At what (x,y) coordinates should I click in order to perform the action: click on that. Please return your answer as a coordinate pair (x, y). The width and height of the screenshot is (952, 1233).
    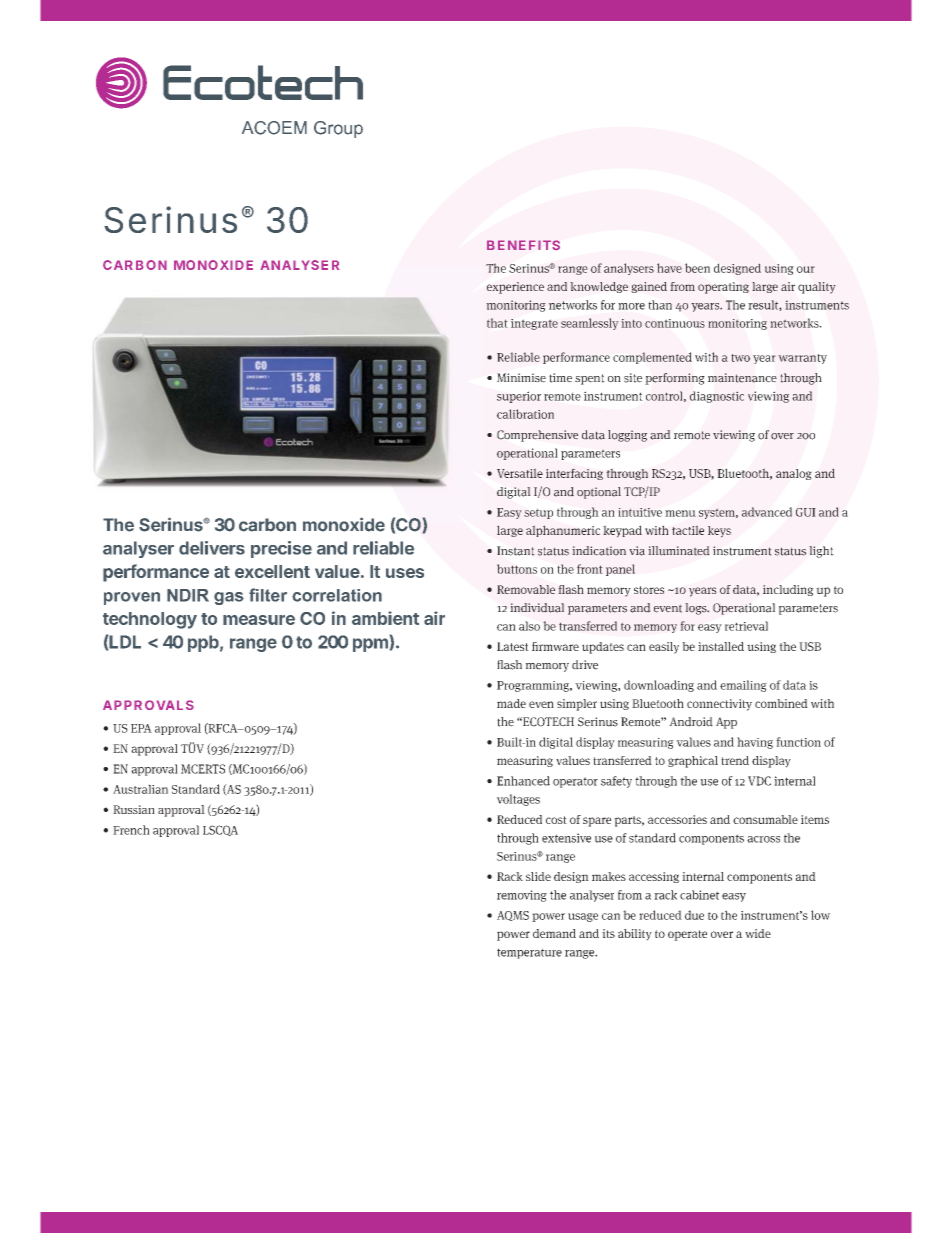
    Looking at the image, I should click on (497, 323).
